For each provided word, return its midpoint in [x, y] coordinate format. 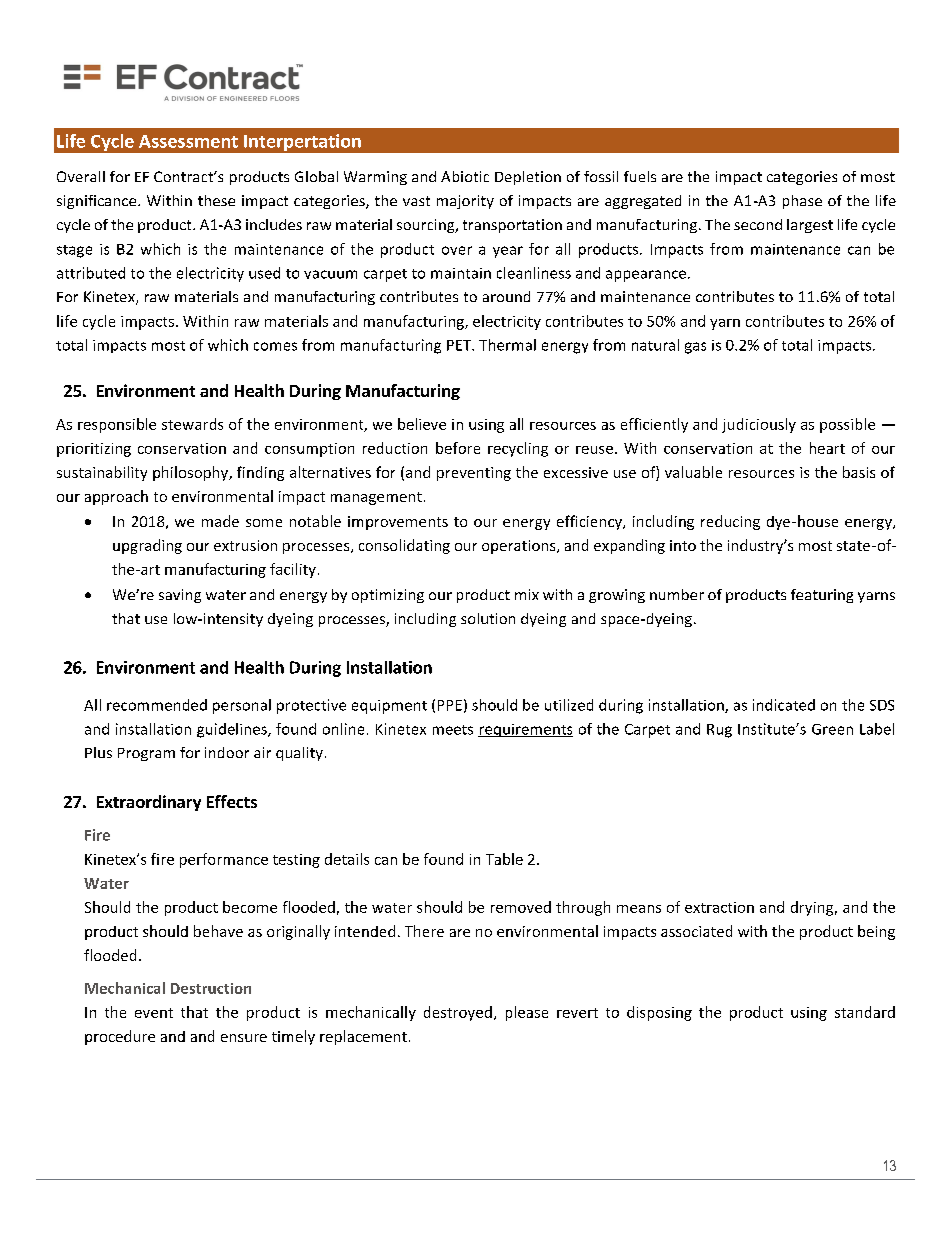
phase [802, 202]
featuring [822, 596]
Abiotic [465, 176]
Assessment [188, 141]
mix [527, 594]
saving [180, 596]
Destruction [211, 988]
